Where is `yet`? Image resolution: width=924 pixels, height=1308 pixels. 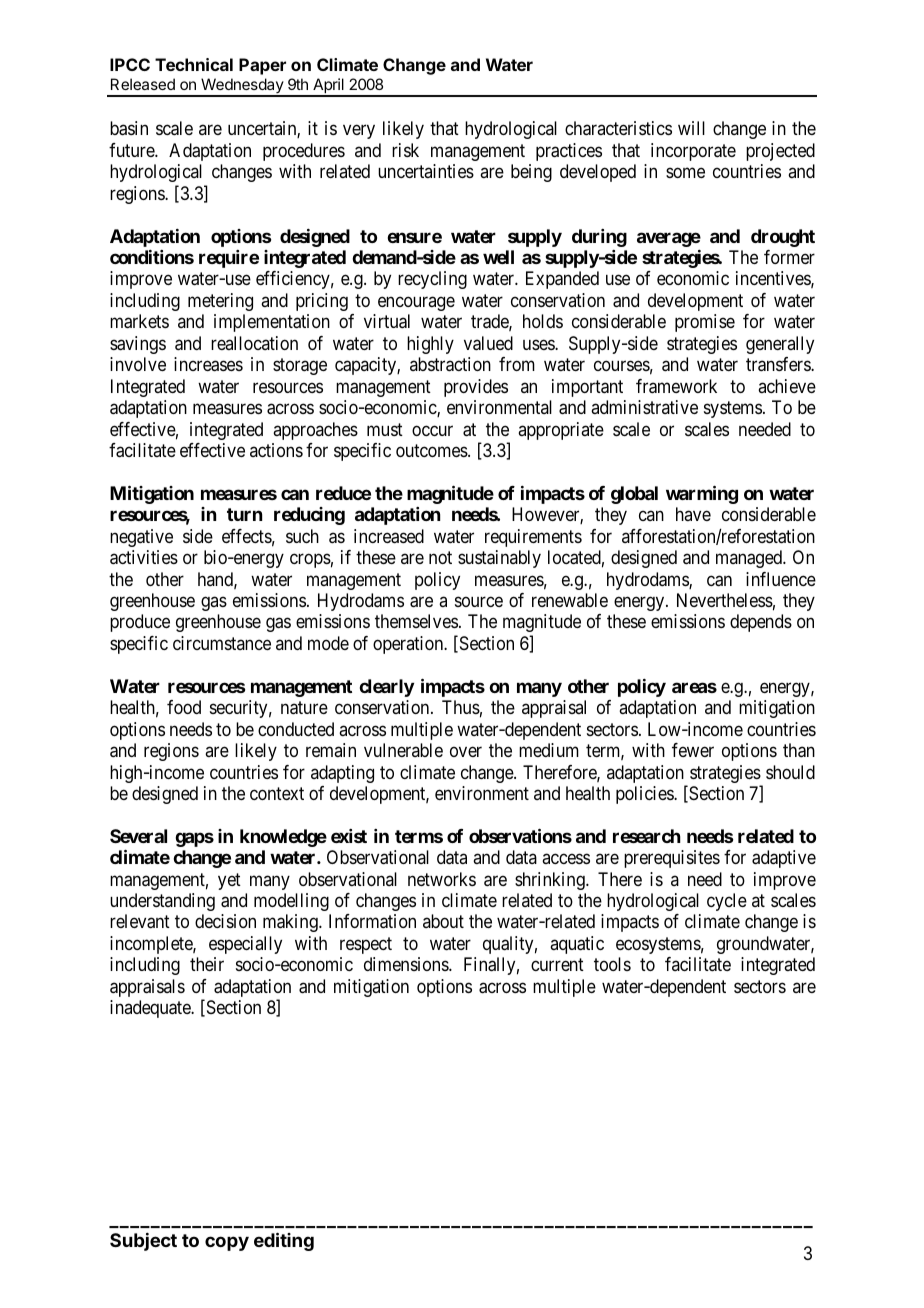 yet is located at coordinates (229, 881).
